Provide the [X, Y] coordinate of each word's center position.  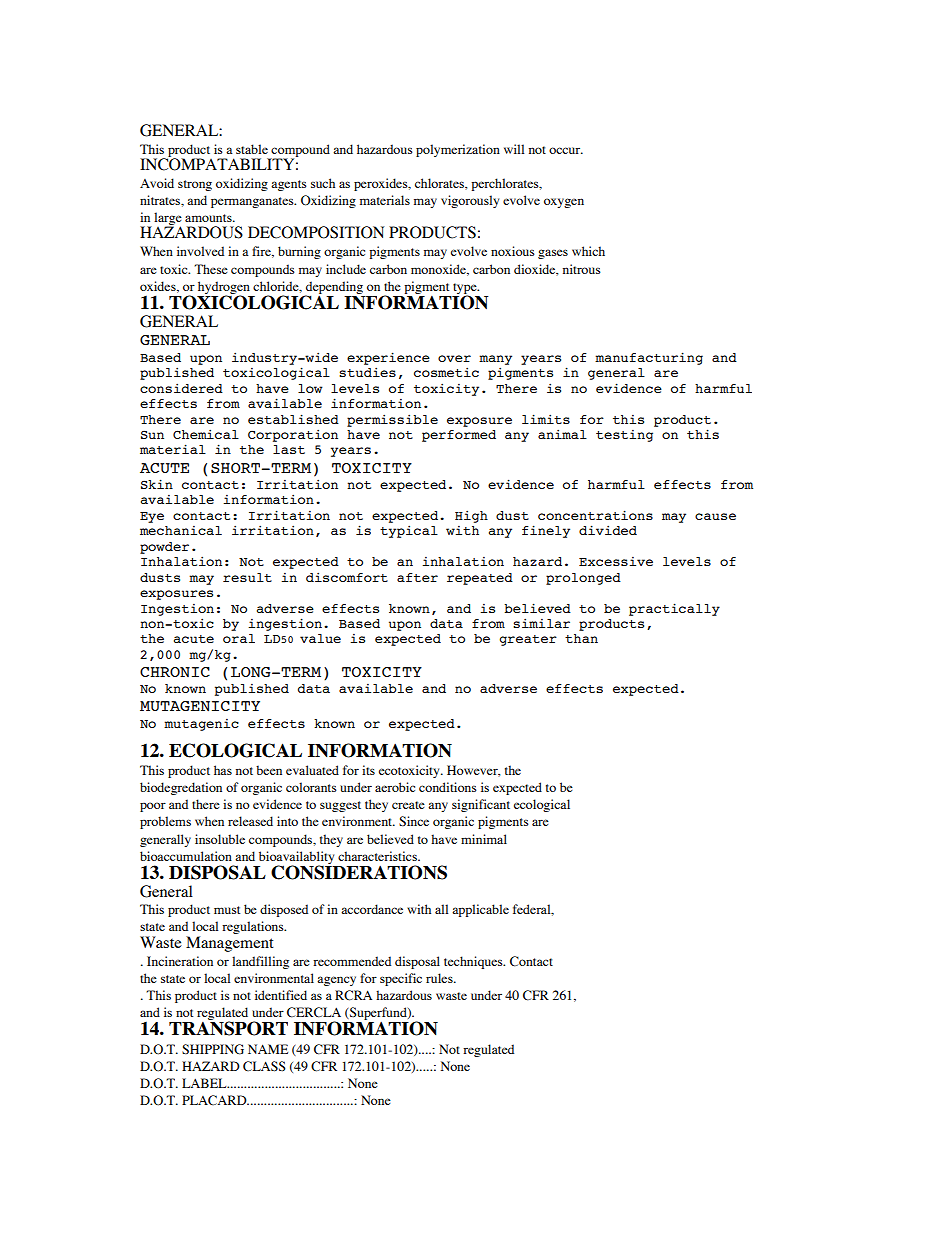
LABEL [205, 1083]
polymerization [458, 150]
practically [674, 609]
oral [239, 638]
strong [195, 185]
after [417, 577]
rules [440, 978]
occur [566, 150]
